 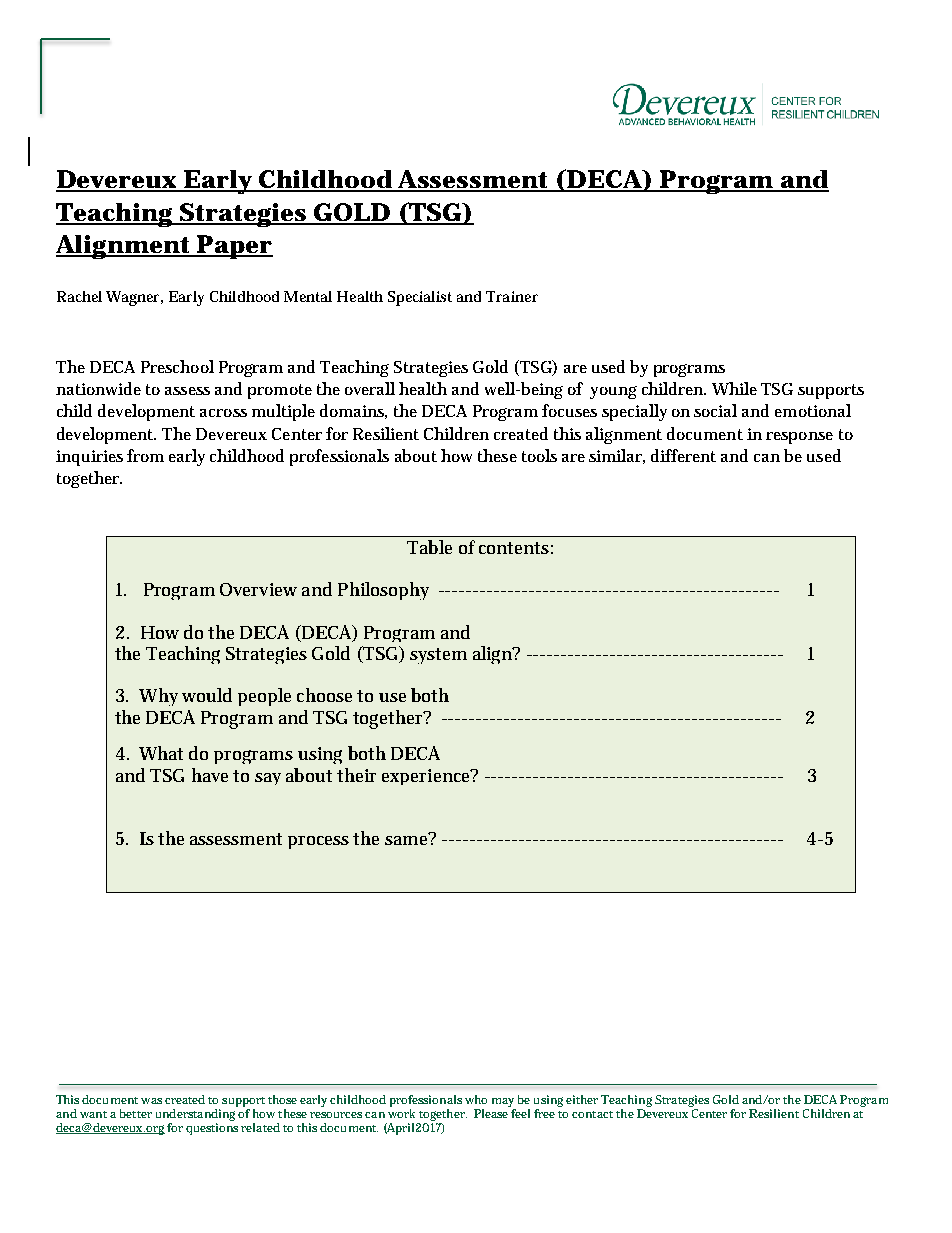 I want to click on Specialist, so click(x=420, y=298).
